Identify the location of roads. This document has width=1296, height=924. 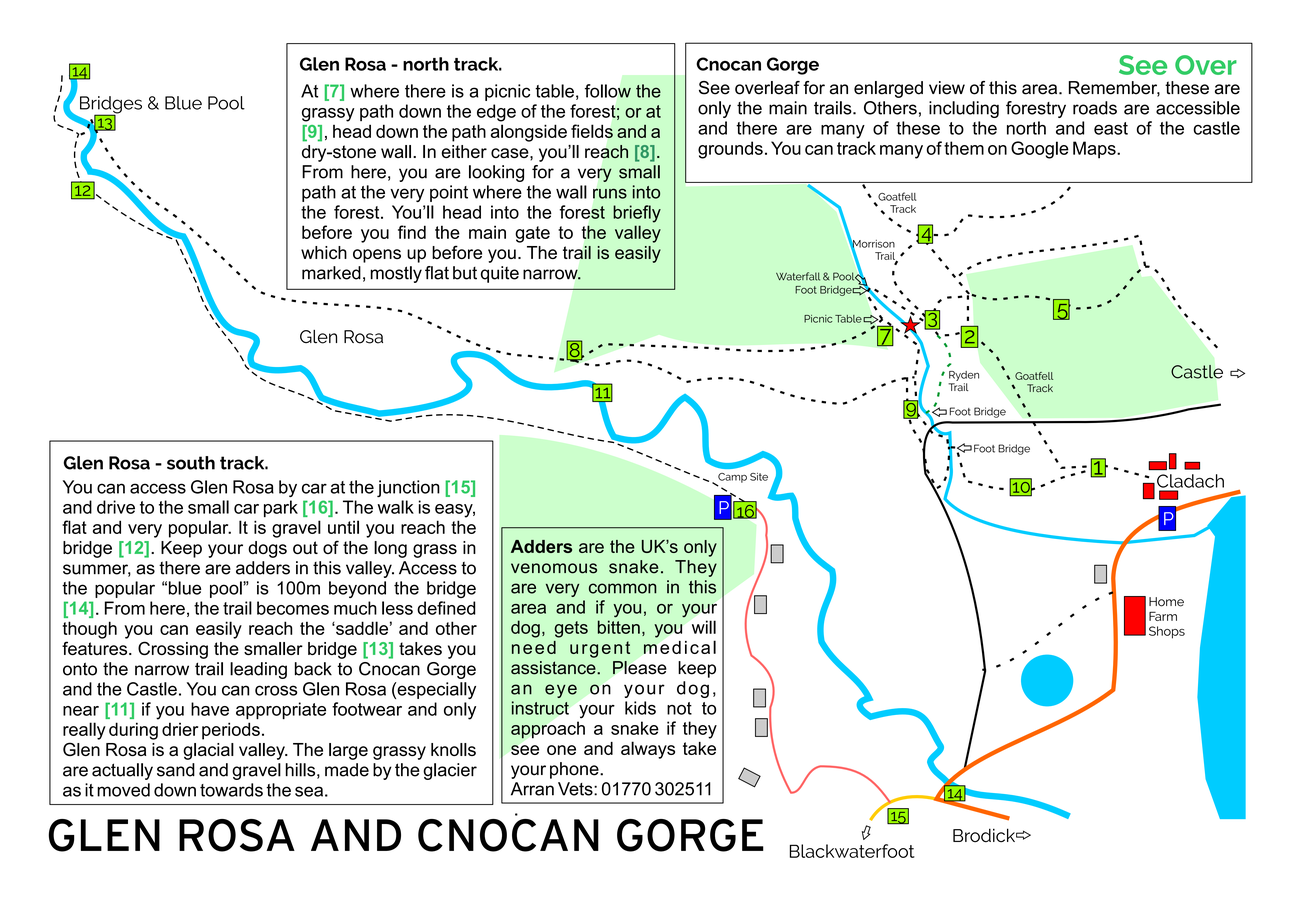
(1095, 108).
